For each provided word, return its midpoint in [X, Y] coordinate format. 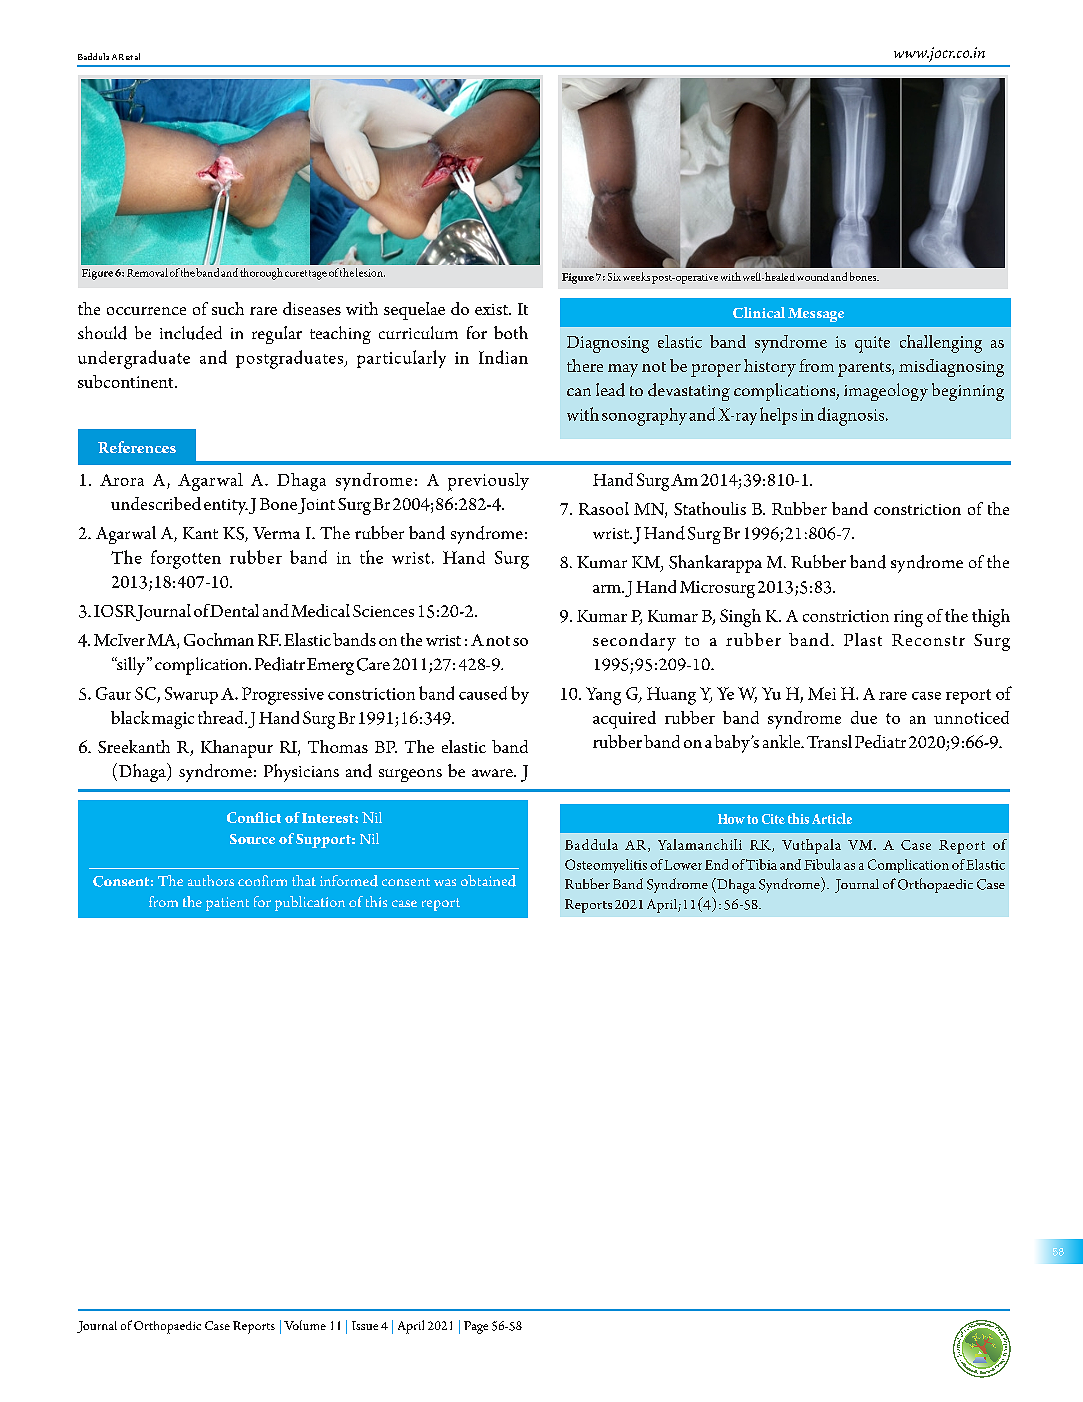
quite [872, 344]
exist [492, 309]
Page [476, 1327]
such [228, 308]
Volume [305, 1325]
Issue [365, 1325]
